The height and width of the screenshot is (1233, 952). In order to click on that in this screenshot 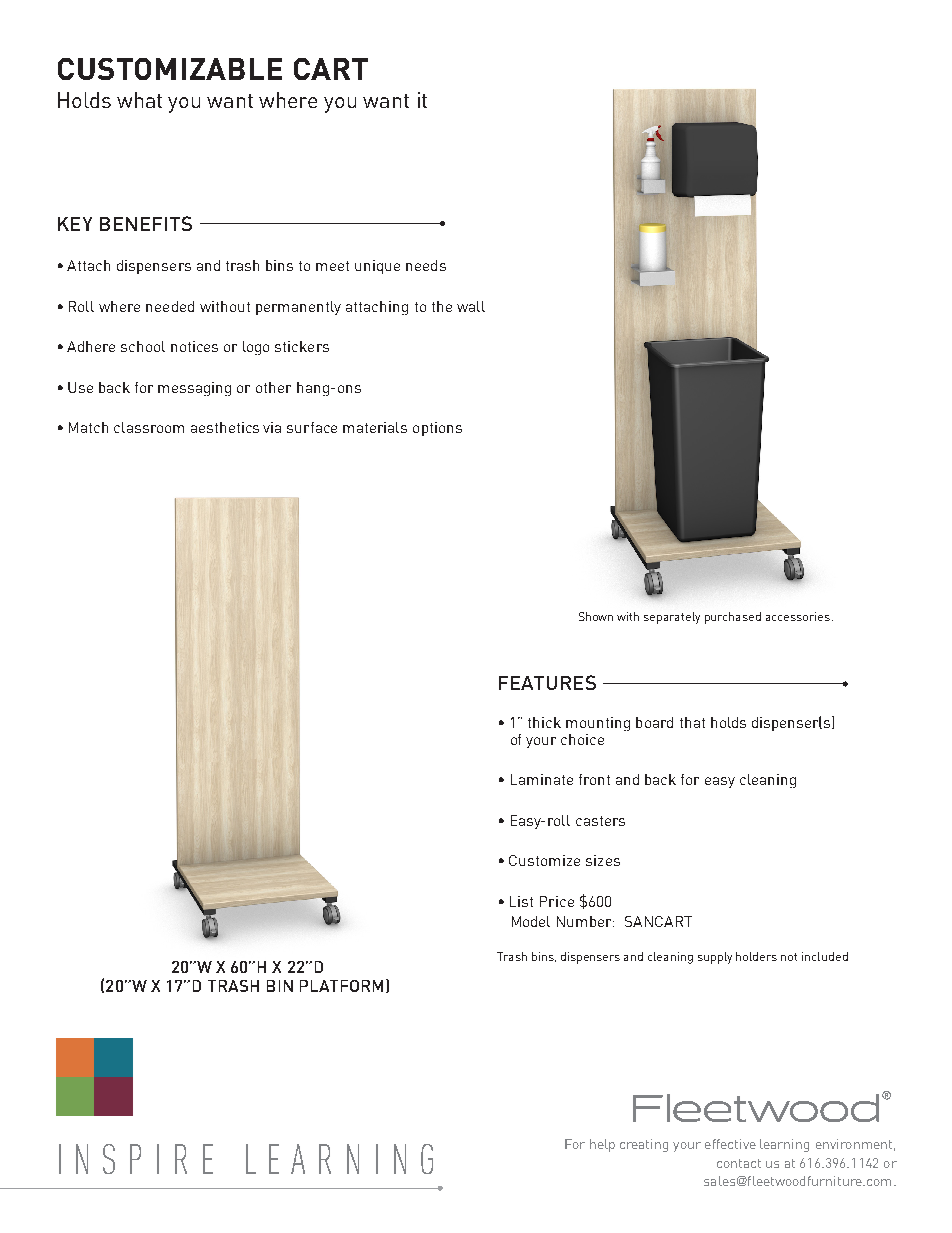, I will do `click(692, 722)`.
